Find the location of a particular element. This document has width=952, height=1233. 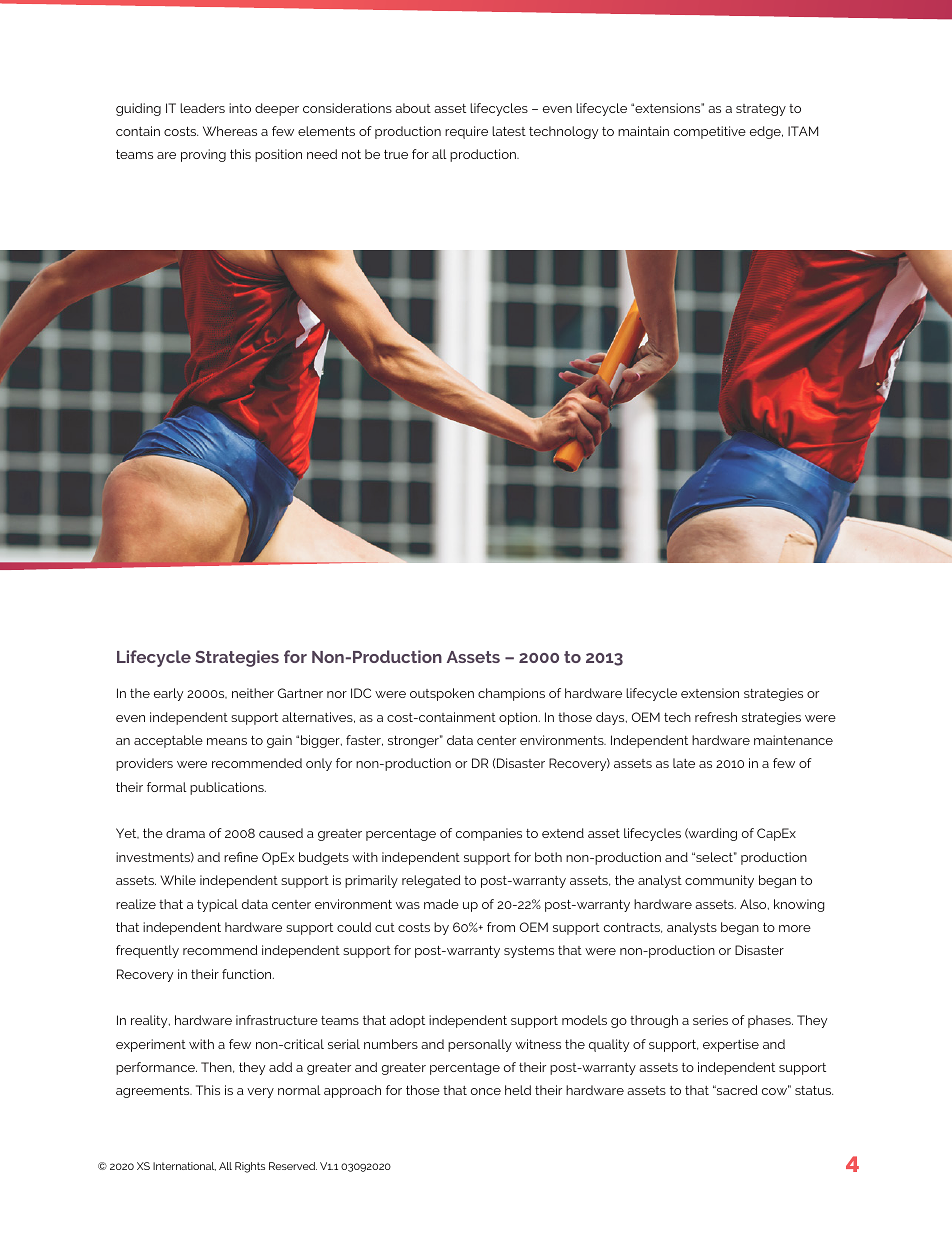

maintenance is located at coordinates (793, 740).
